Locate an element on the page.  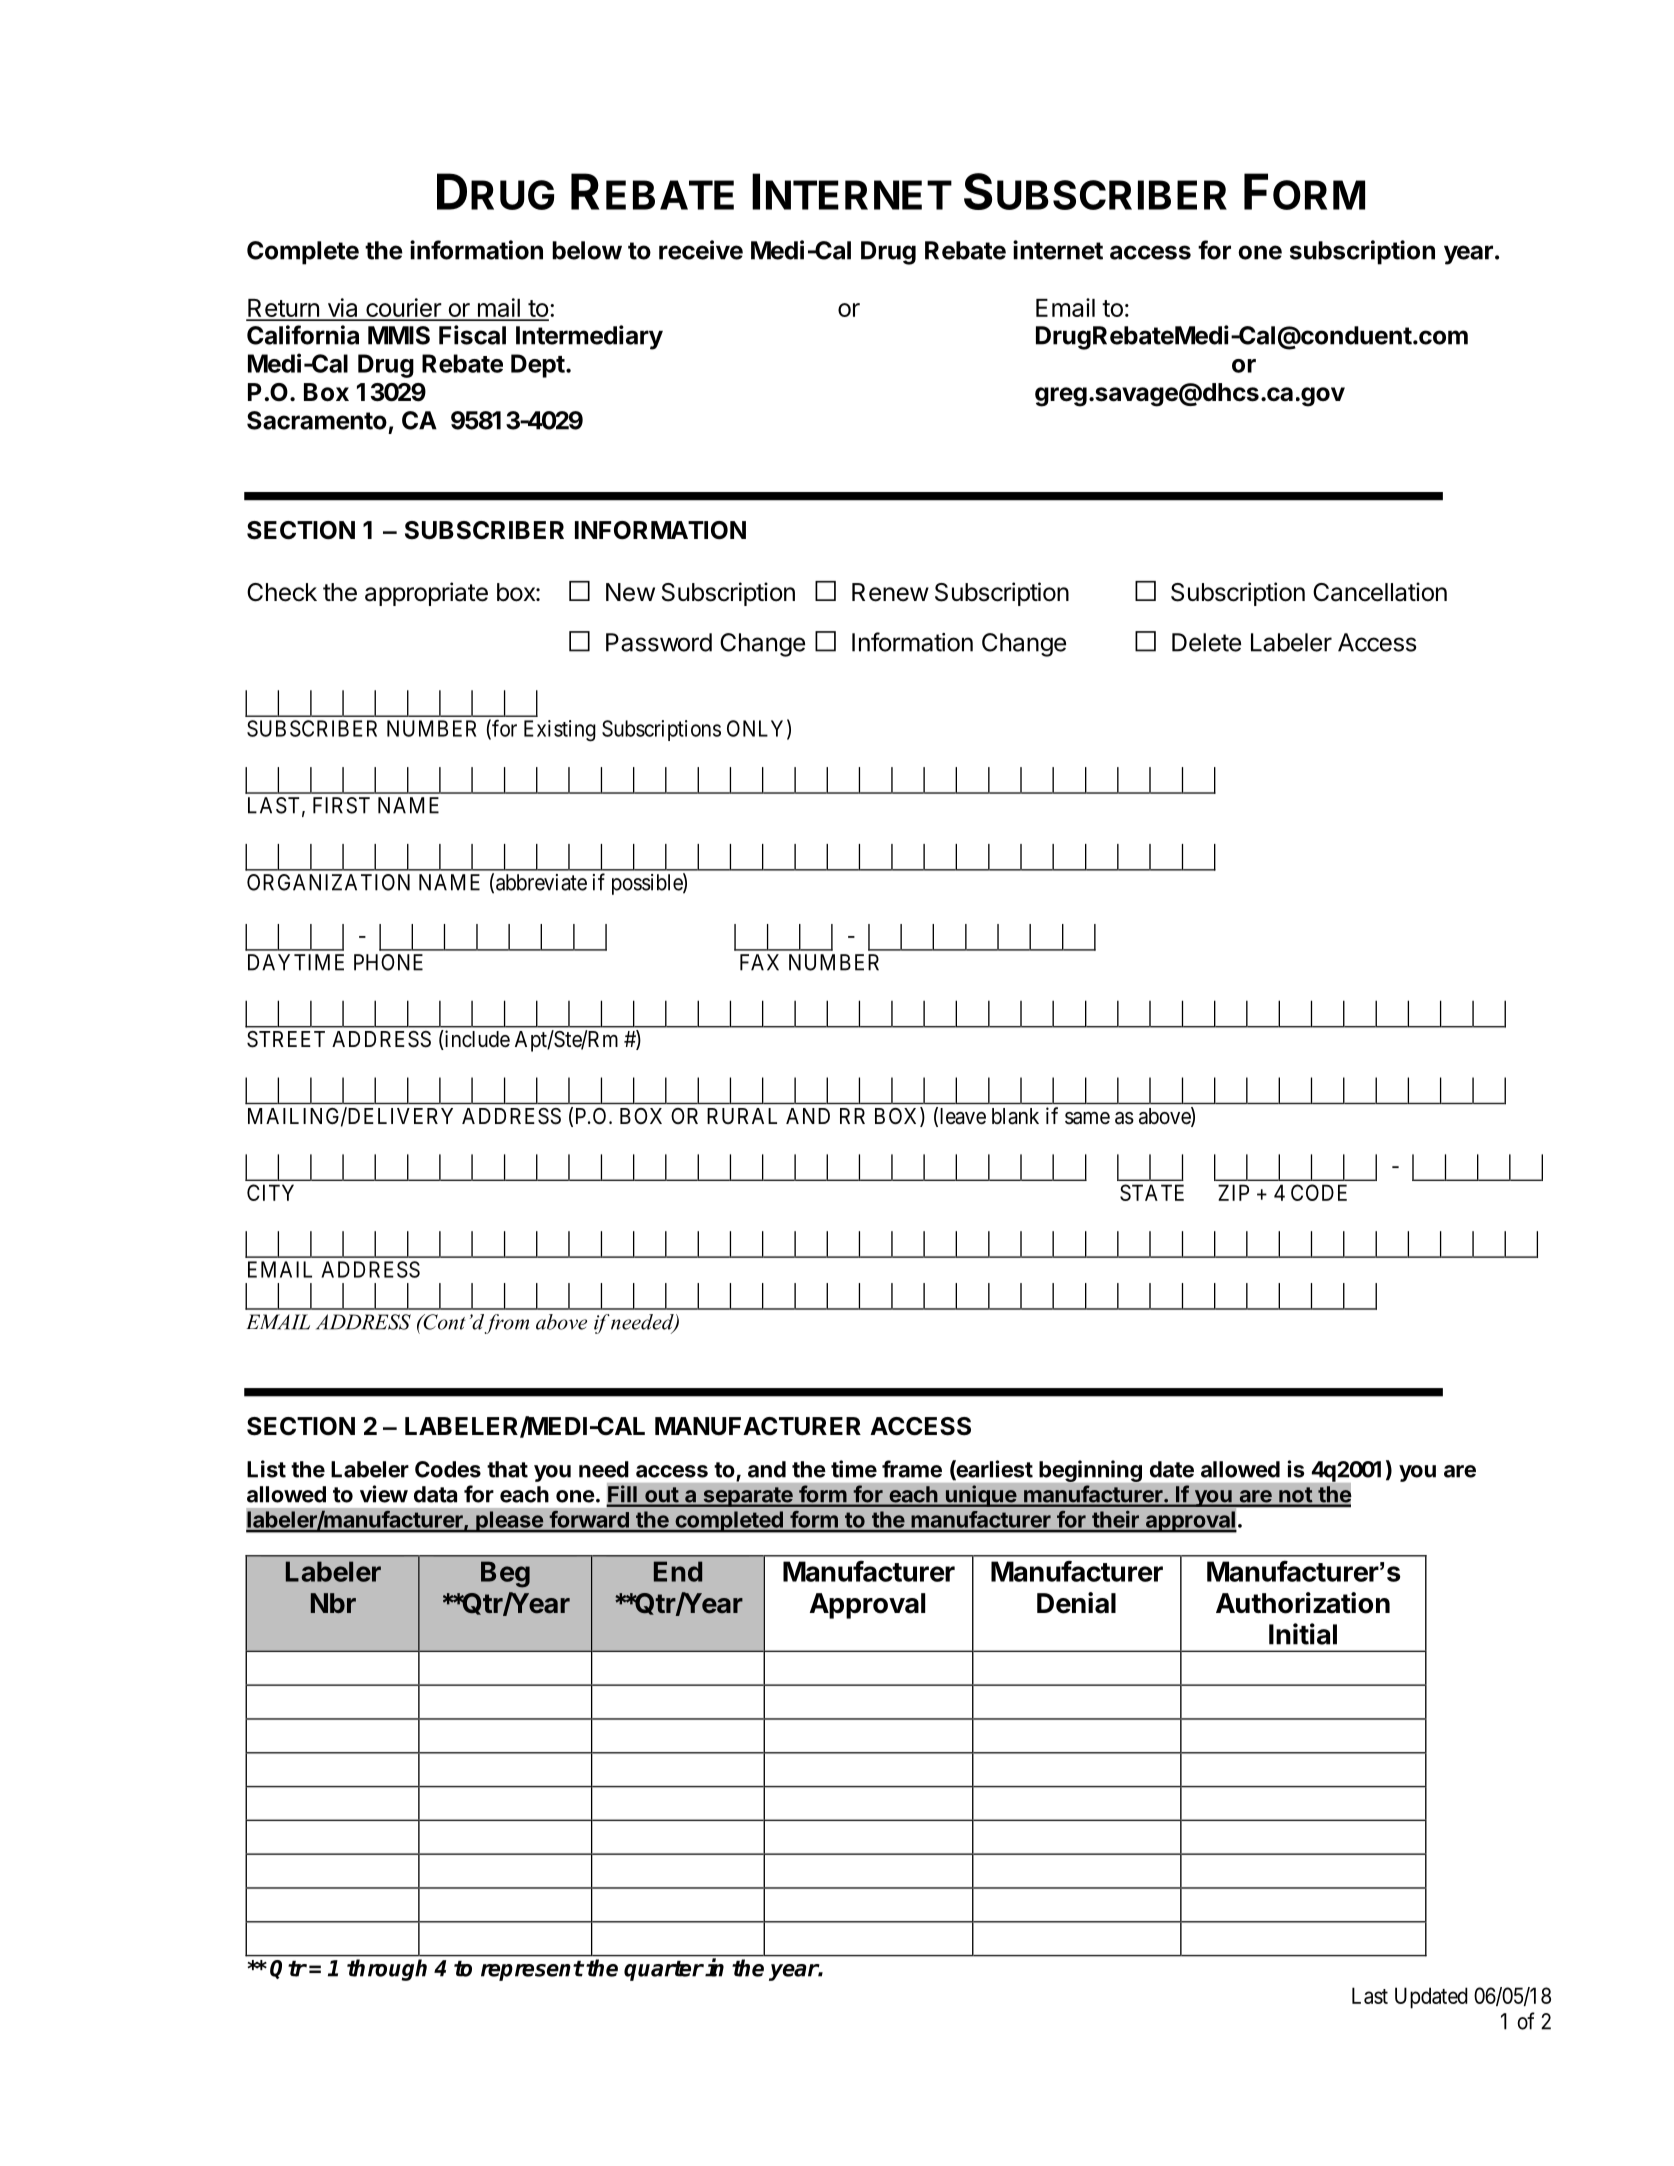
courier is located at coordinates (403, 309).
